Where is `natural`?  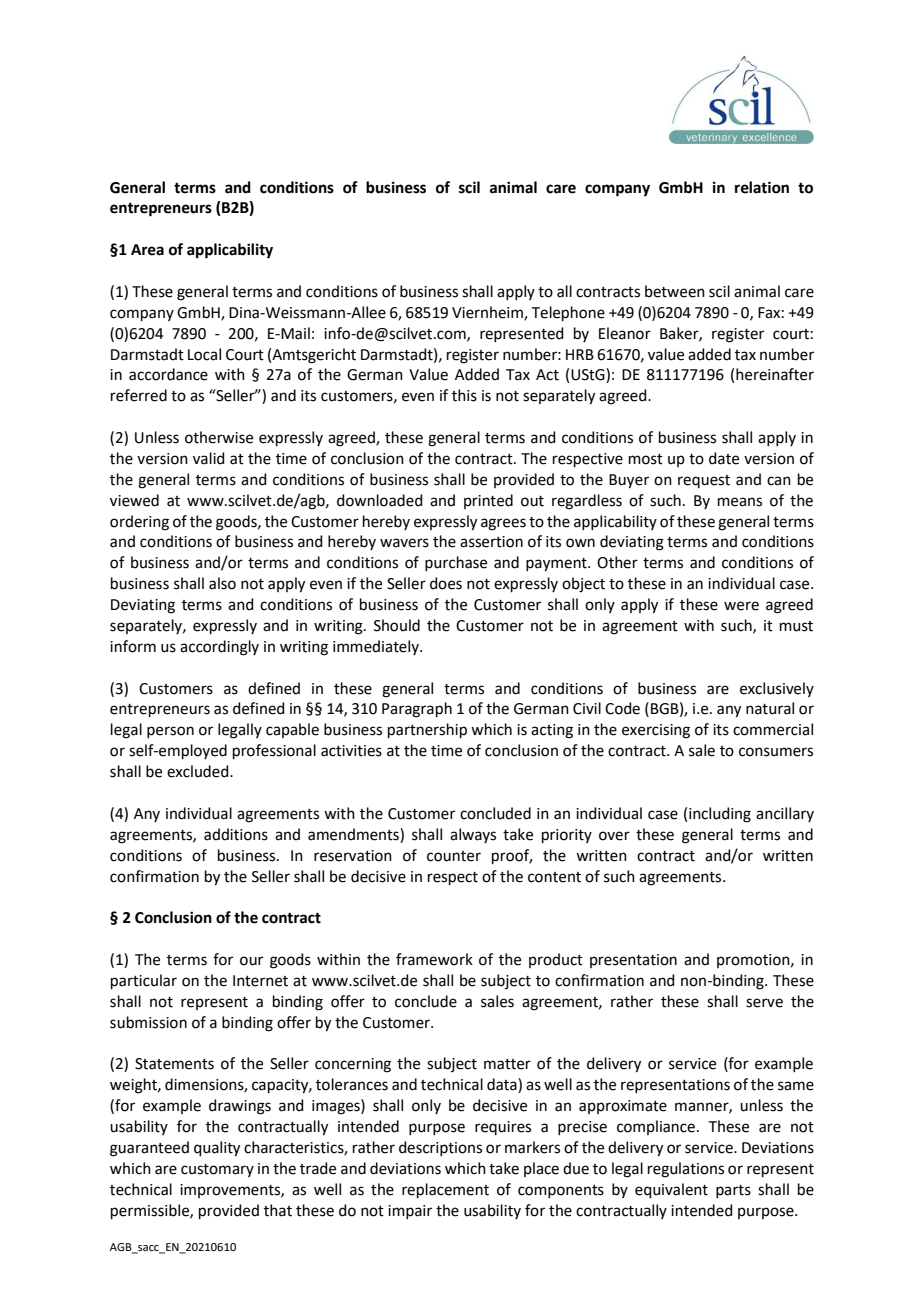 natural is located at coordinates (770, 708).
